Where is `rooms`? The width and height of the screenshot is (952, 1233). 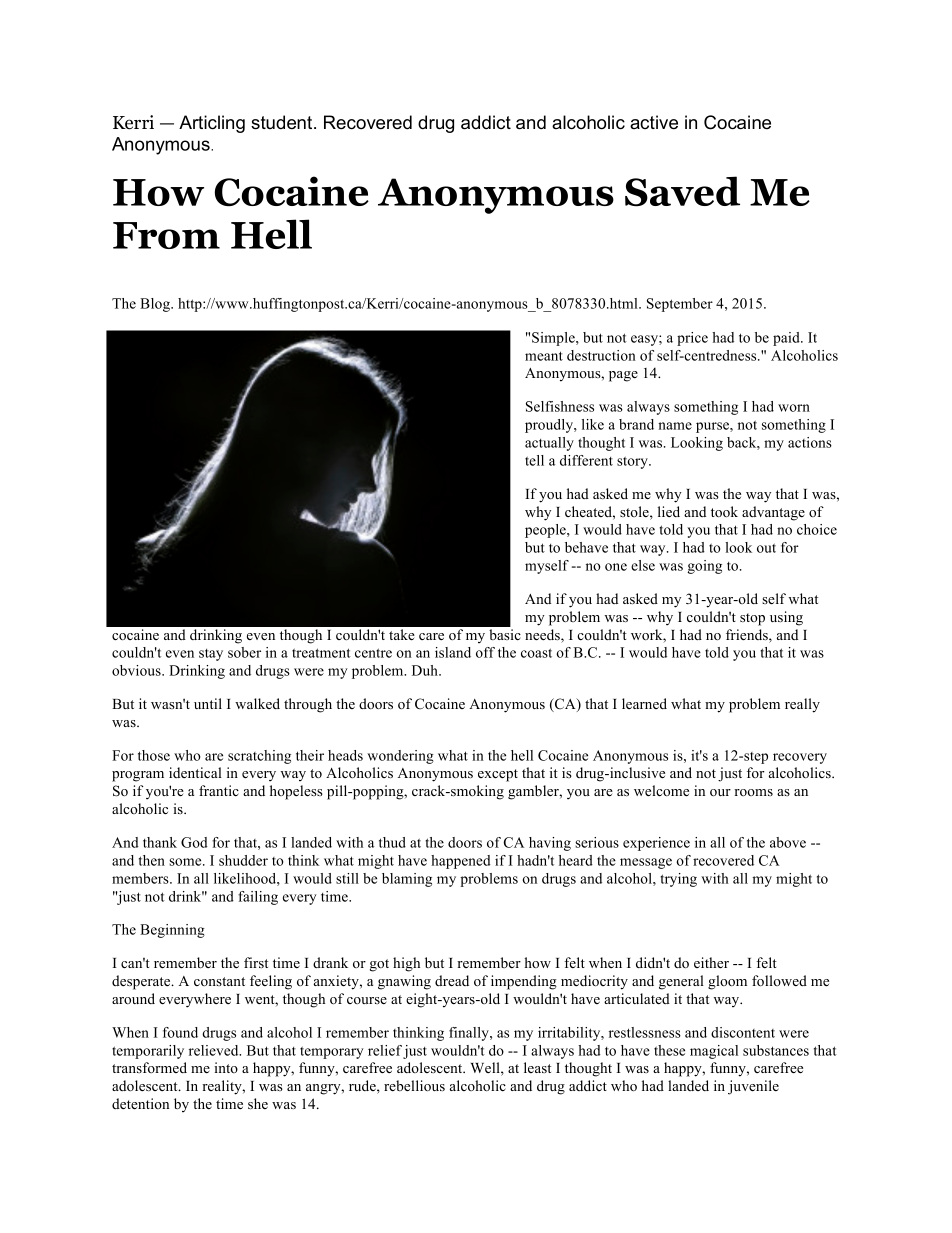
rooms is located at coordinates (753, 792).
